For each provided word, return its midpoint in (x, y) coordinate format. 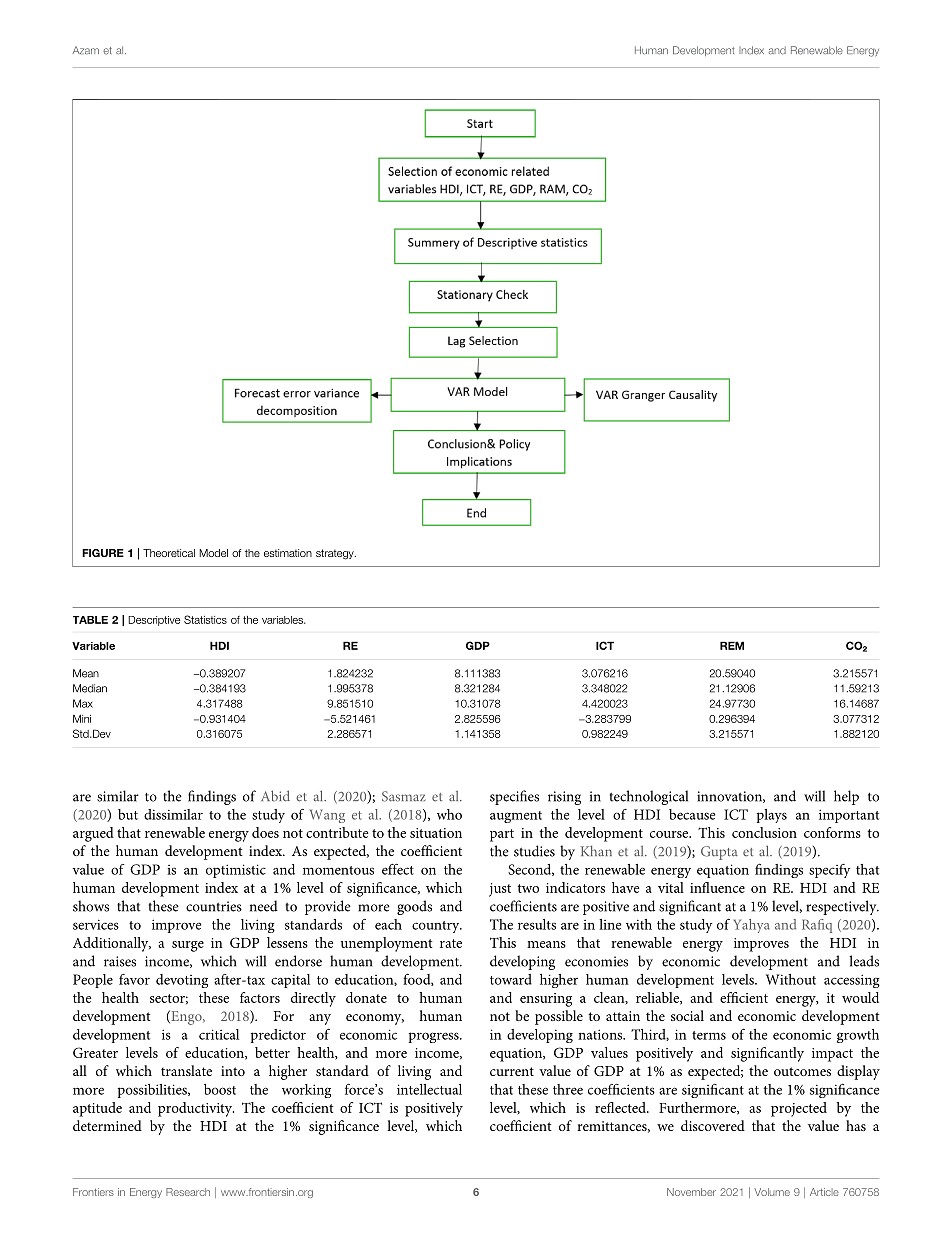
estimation (288, 553)
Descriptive (154, 621)
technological (649, 797)
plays (772, 816)
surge (188, 946)
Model (213, 553)
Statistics (205, 619)
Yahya (751, 926)
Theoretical (169, 553)
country (437, 927)
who (449, 814)
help (846, 797)
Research (188, 1192)
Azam (86, 50)
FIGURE (103, 553)
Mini (82, 718)
